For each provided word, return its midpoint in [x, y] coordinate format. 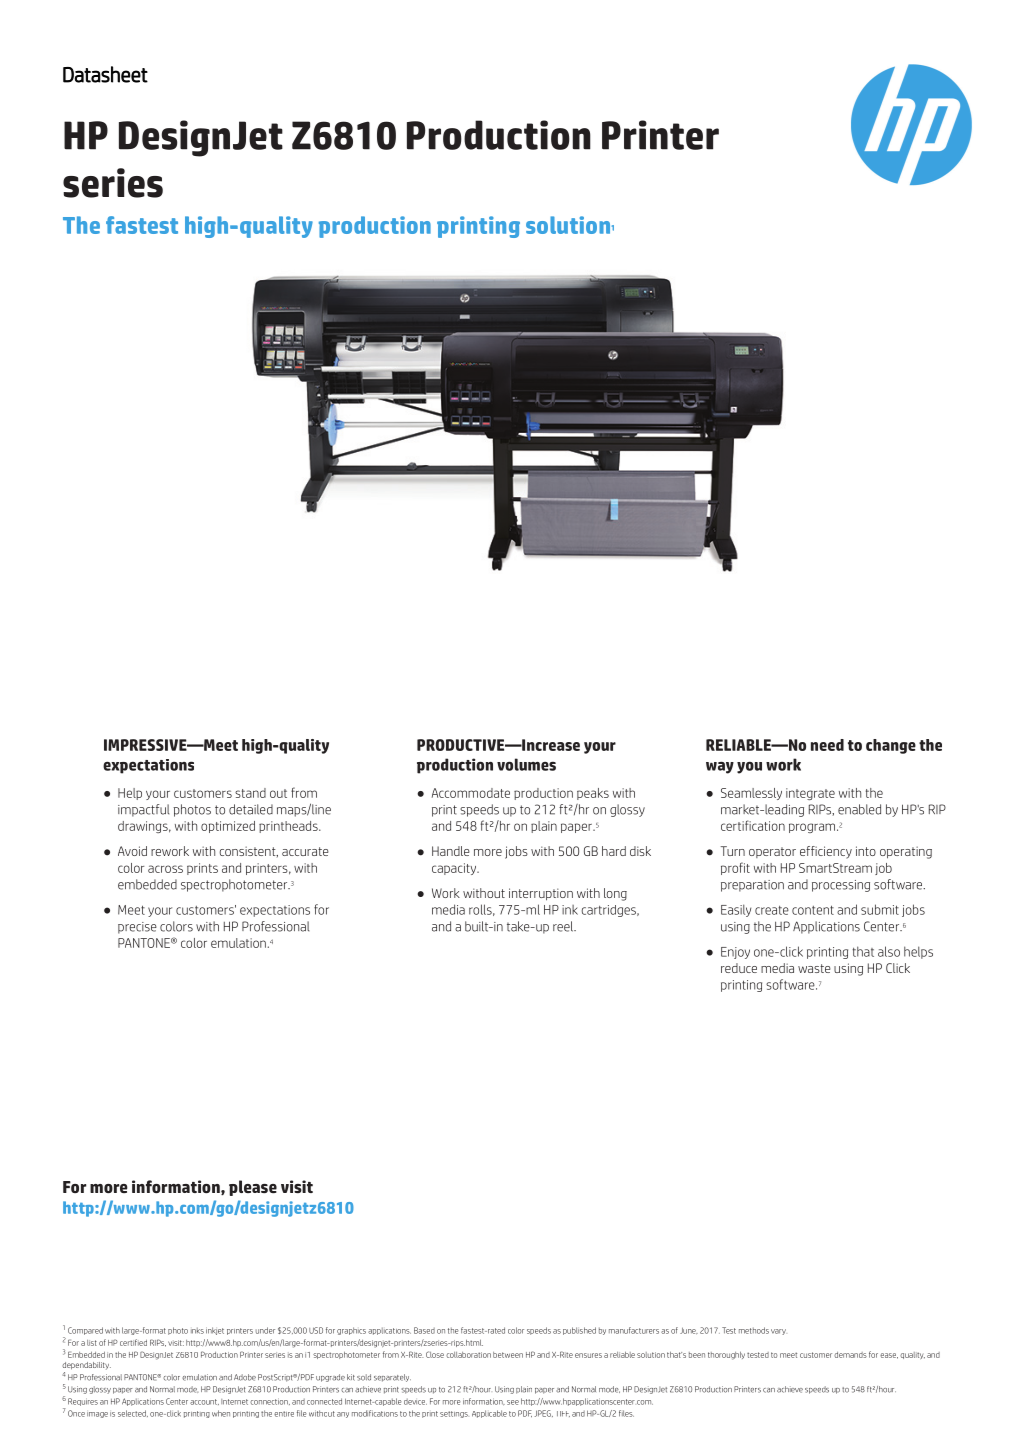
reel [564, 926]
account [204, 1402]
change [891, 746]
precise [137, 928]
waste [814, 968]
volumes [526, 764]
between [508, 1355]
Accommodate [471, 793]
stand [250, 793]
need [827, 745]
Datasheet [105, 74]
